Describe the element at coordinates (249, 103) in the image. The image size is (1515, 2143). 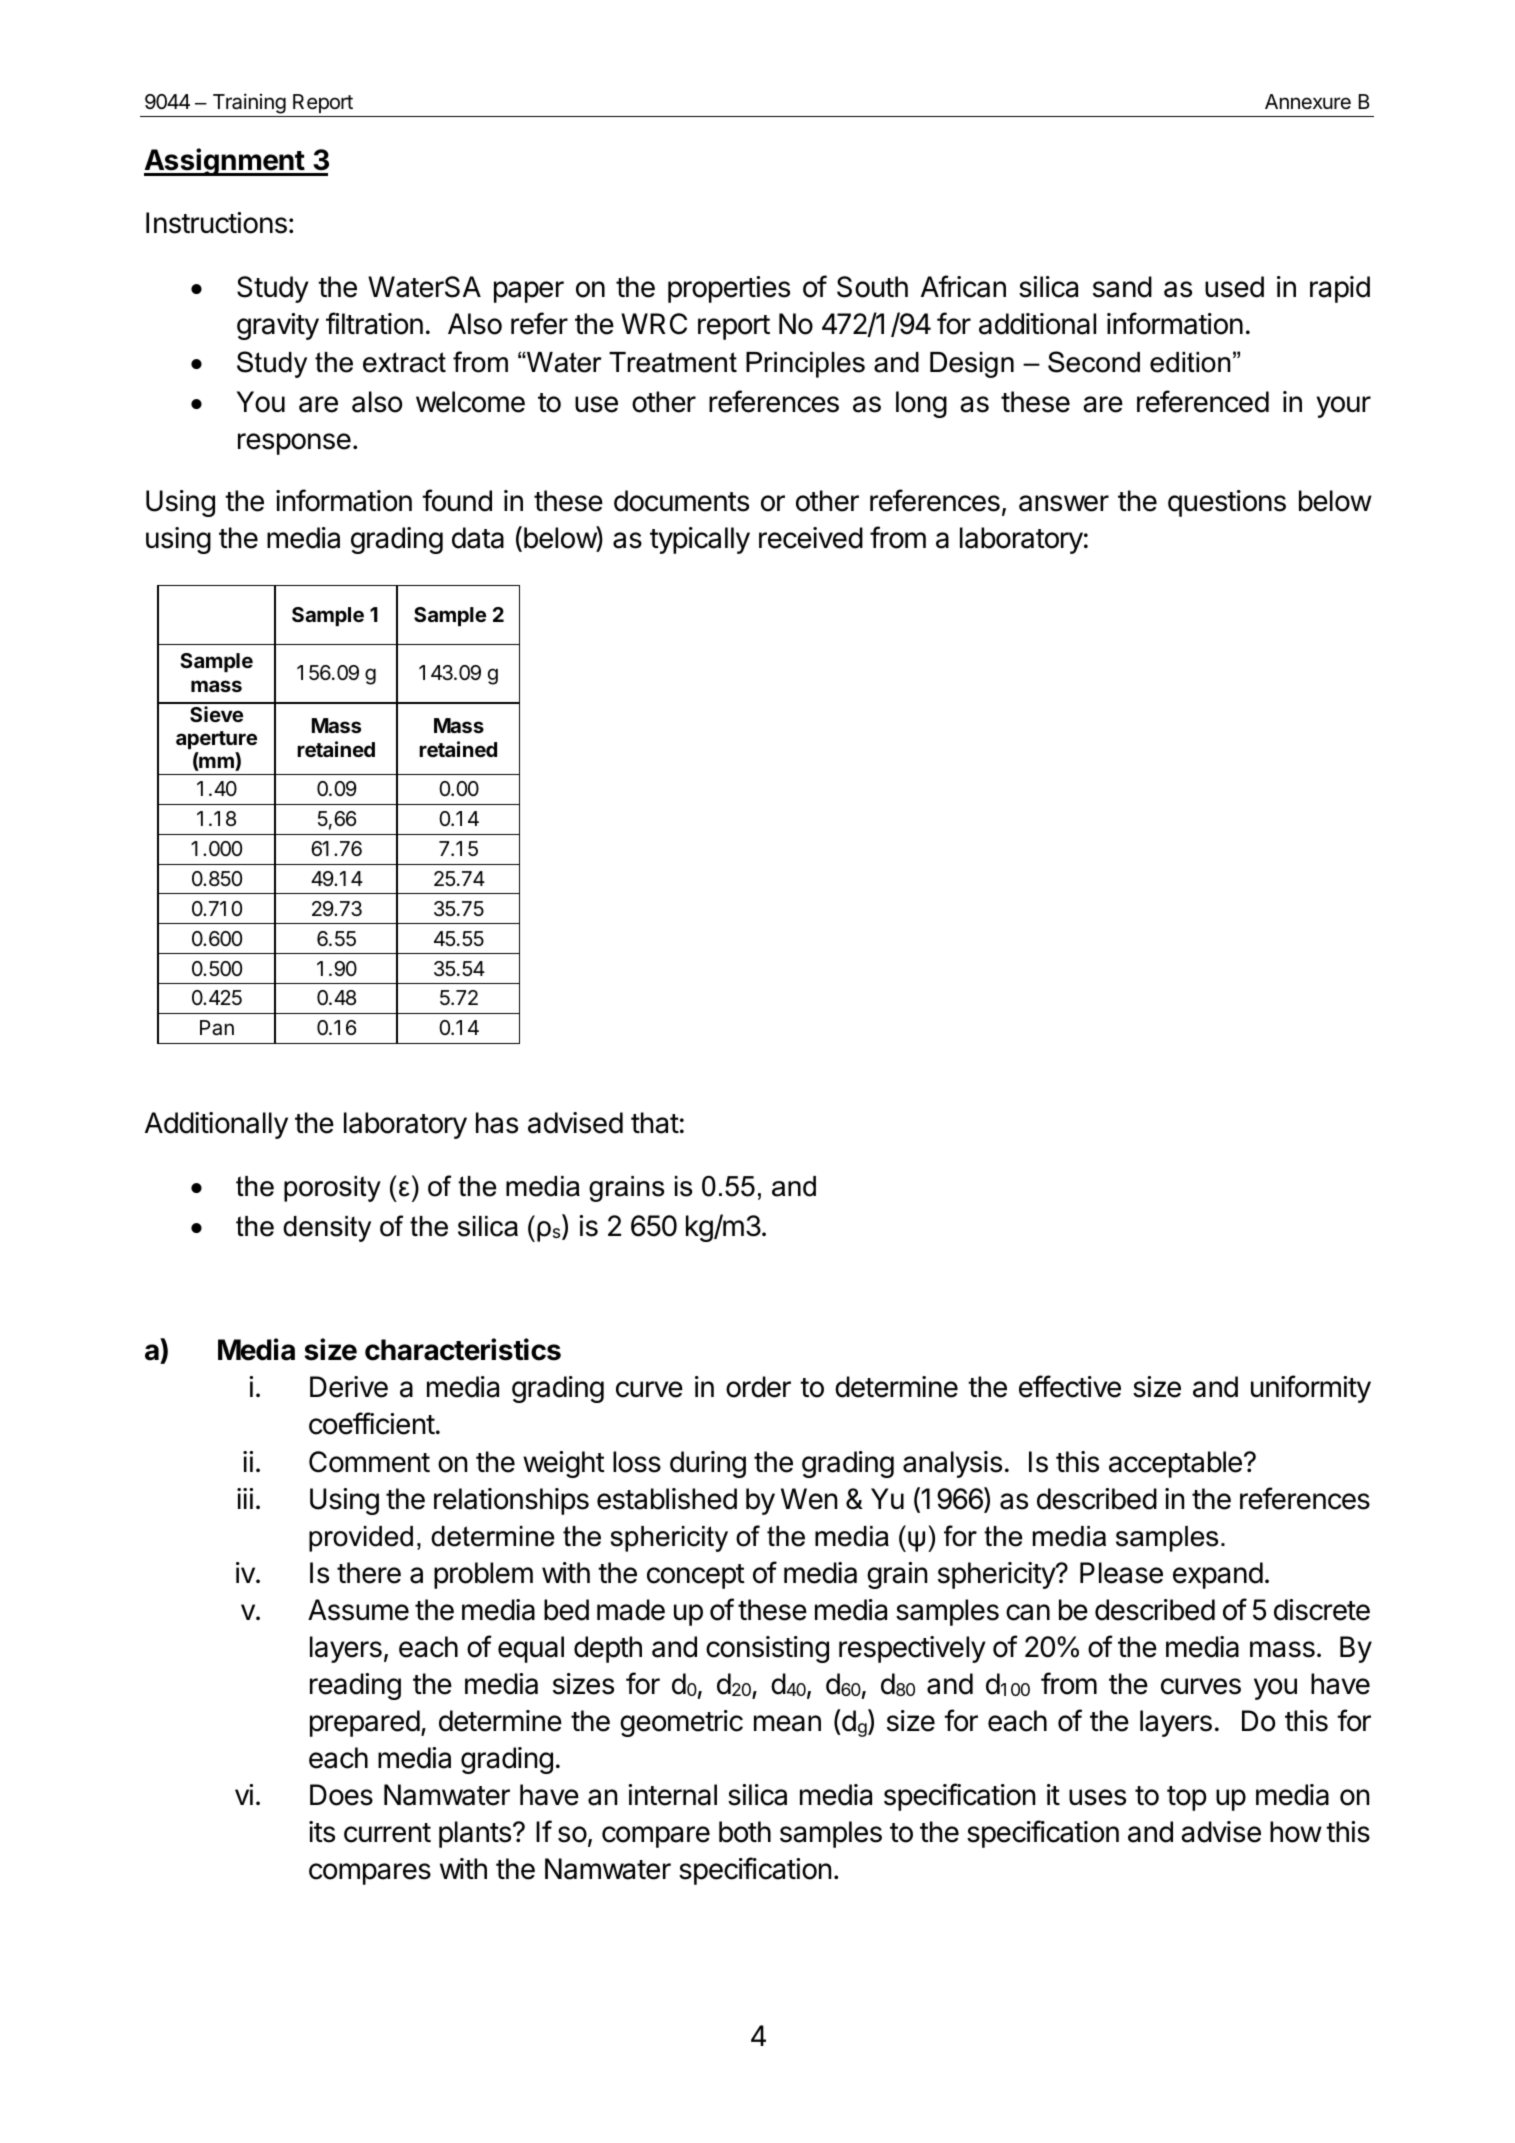
I see `Training` at that location.
